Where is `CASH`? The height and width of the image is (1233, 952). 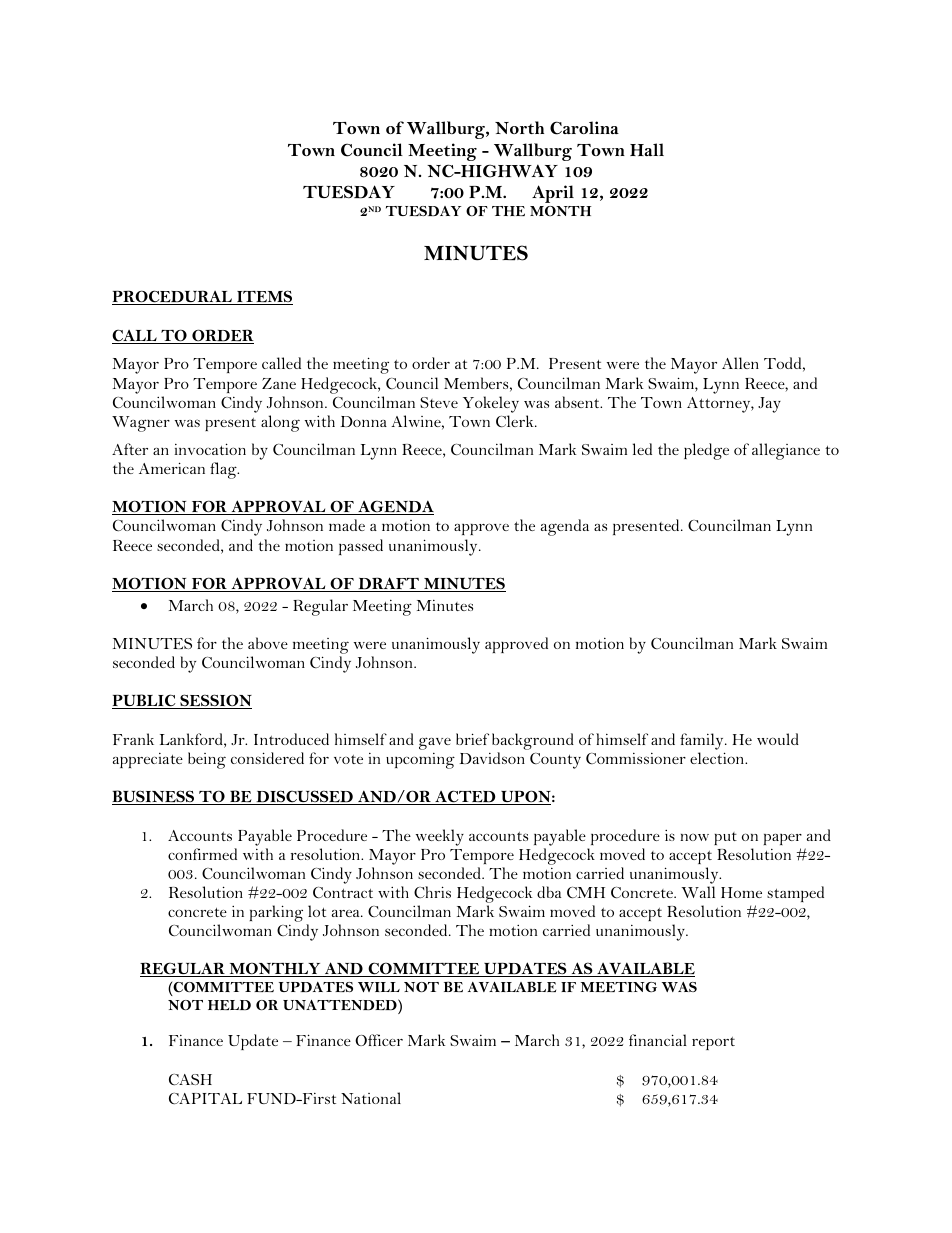
CASH is located at coordinates (190, 1079).
